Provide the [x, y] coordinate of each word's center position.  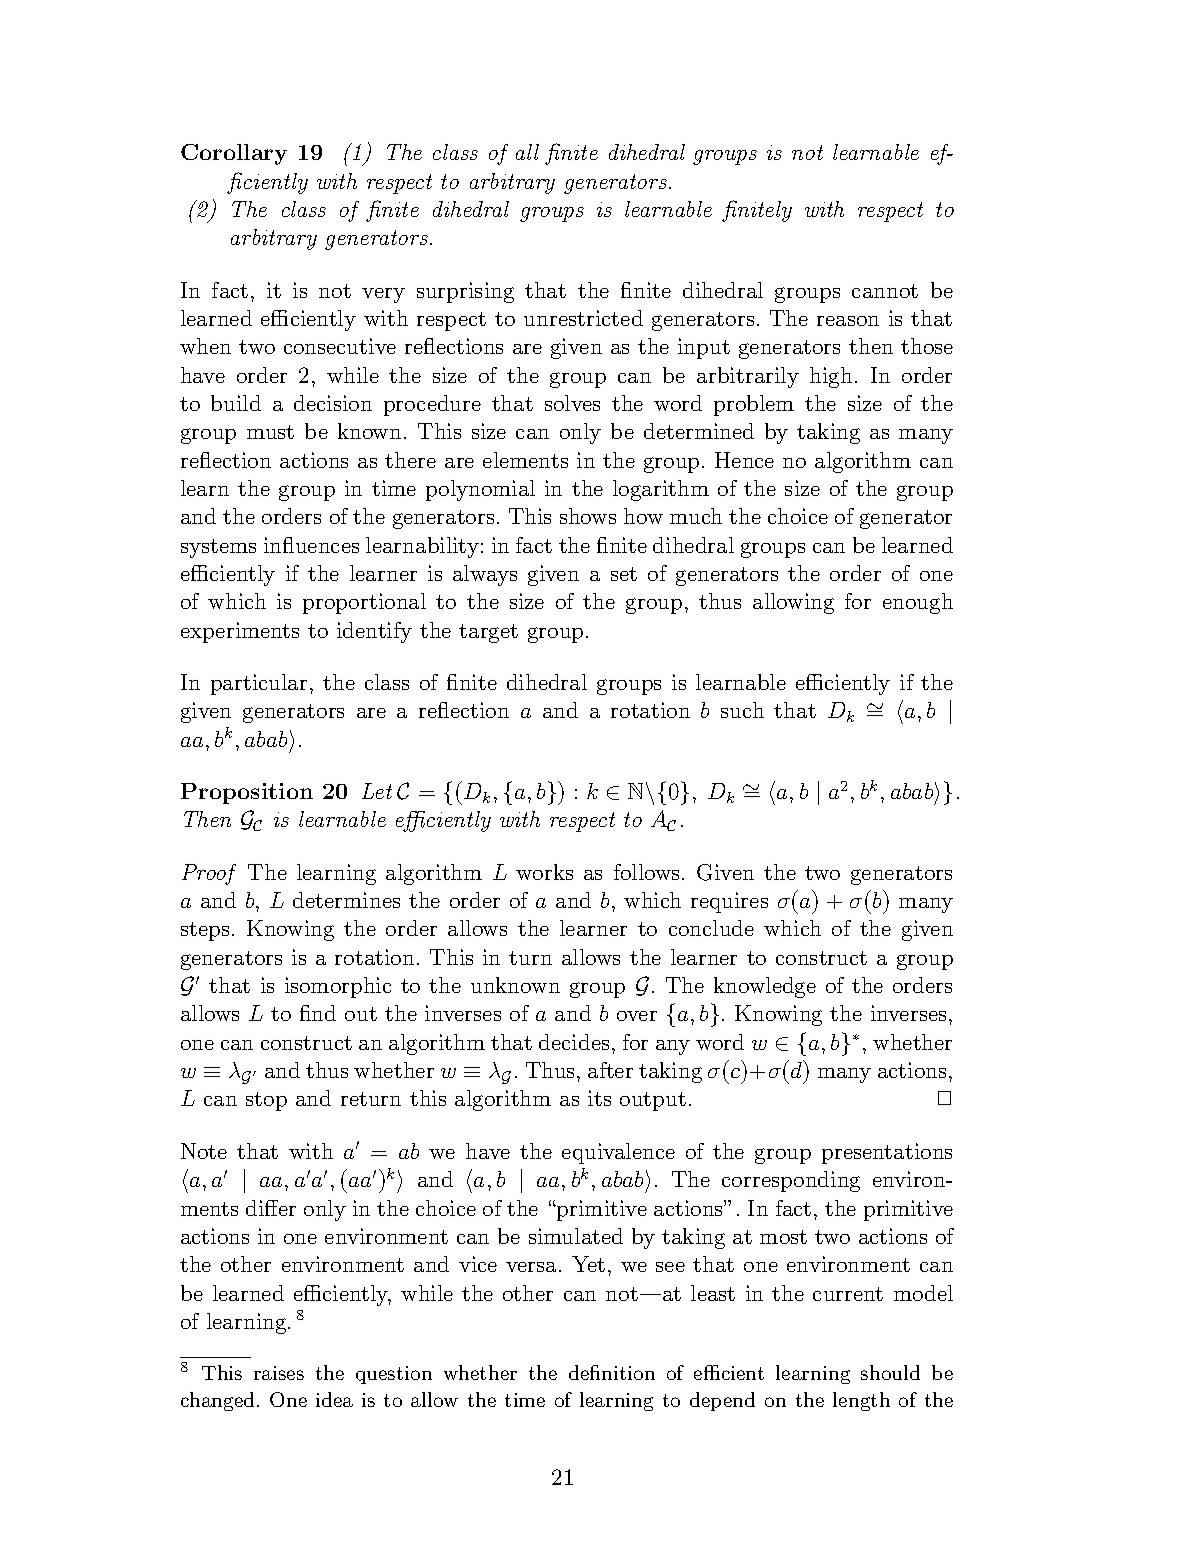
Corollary [234, 154]
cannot [885, 291]
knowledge [765, 987]
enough [918, 603]
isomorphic [338, 987]
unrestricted [583, 318]
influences [311, 545]
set [624, 574]
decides [574, 1042]
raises [279, 1373]
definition [612, 1372]
